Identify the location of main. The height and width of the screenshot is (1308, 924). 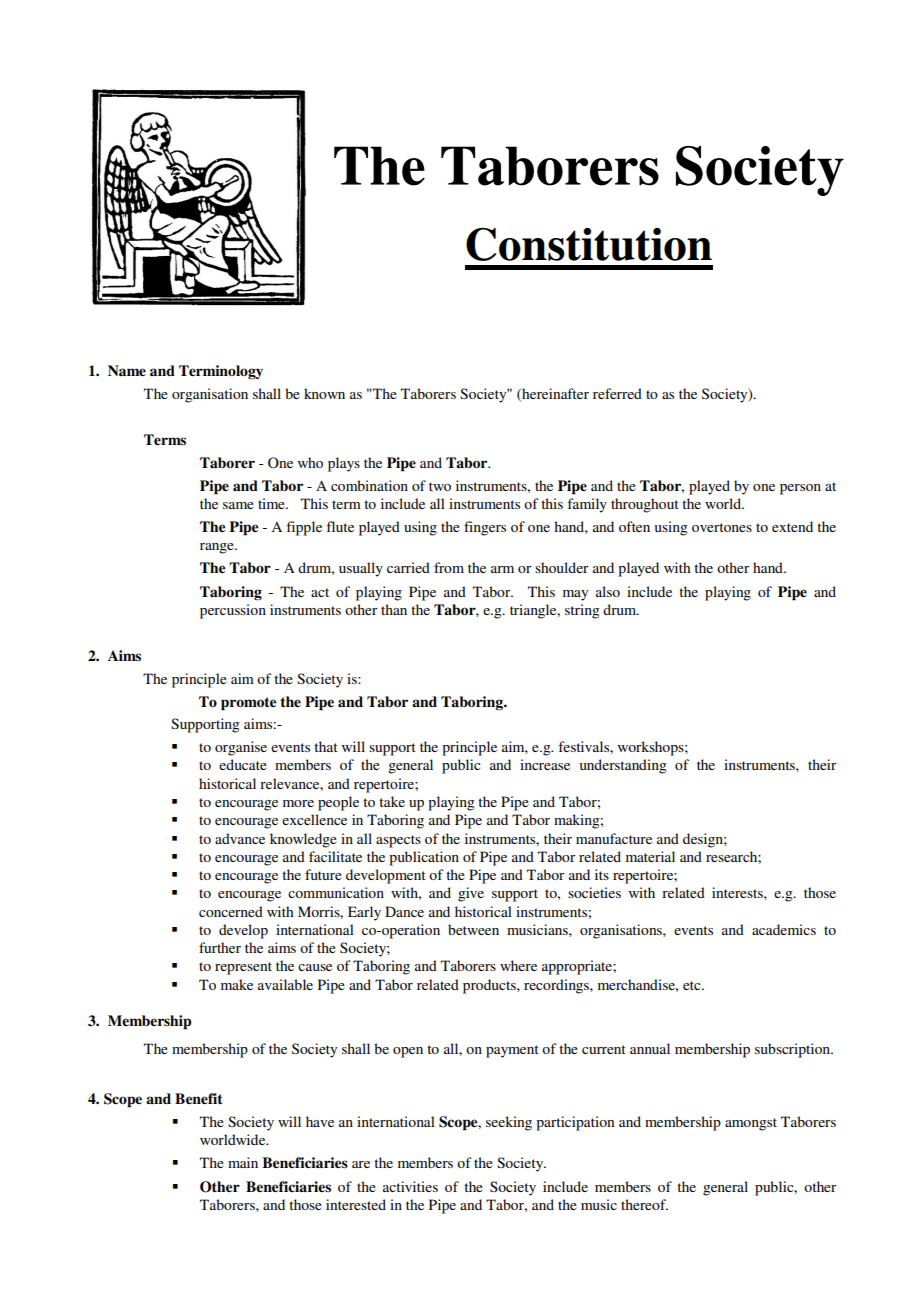
(243, 1162).
